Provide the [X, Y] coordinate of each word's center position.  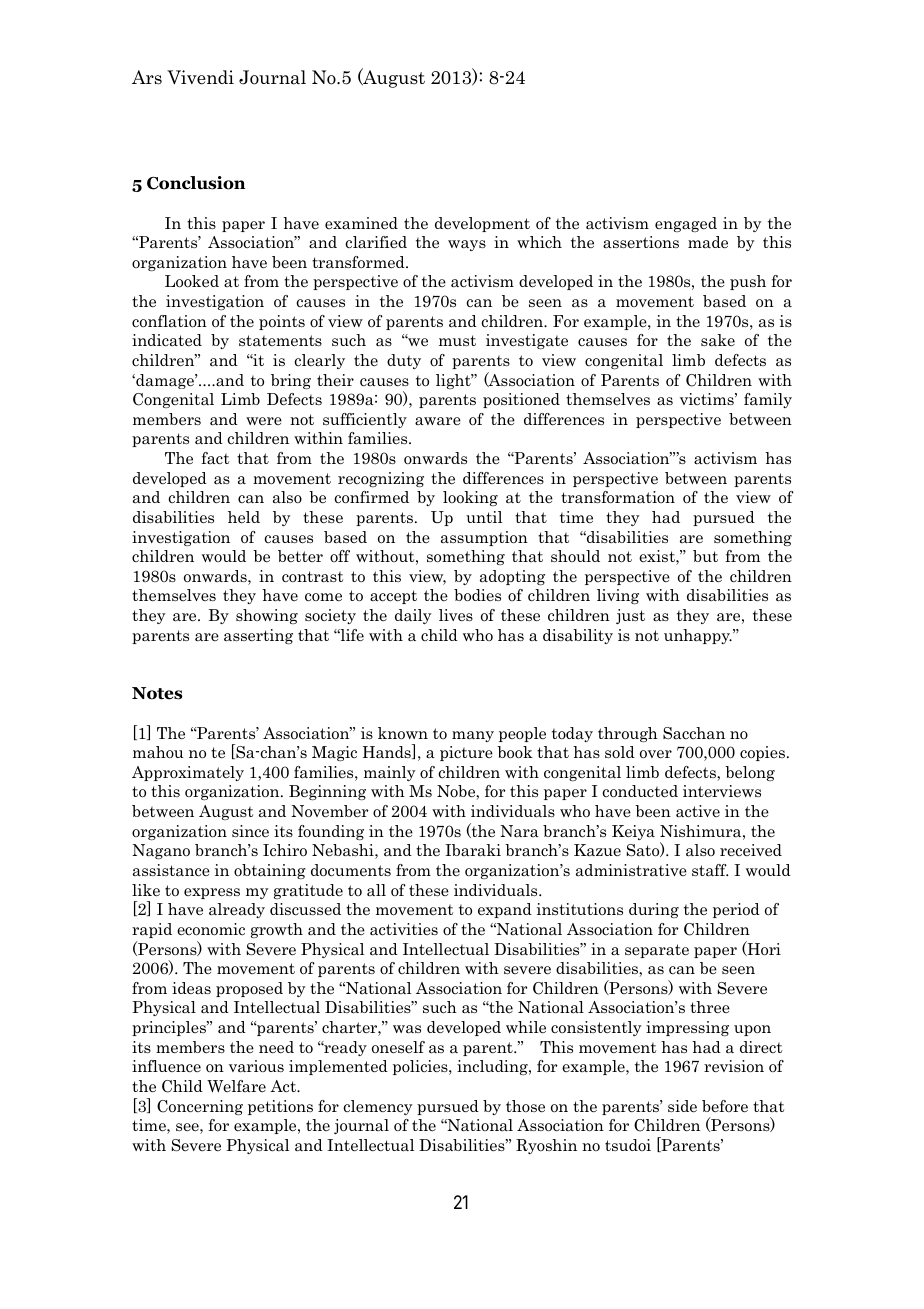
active [698, 811]
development [482, 224]
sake [718, 340]
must [457, 340]
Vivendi [200, 77]
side [682, 1106]
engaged [686, 224]
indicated [167, 340]
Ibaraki [473, 850]
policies [421, 1067]
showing [267, 616]
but [705, 556]
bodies [477, 595]
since [250, 831]
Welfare [236, 1086]
